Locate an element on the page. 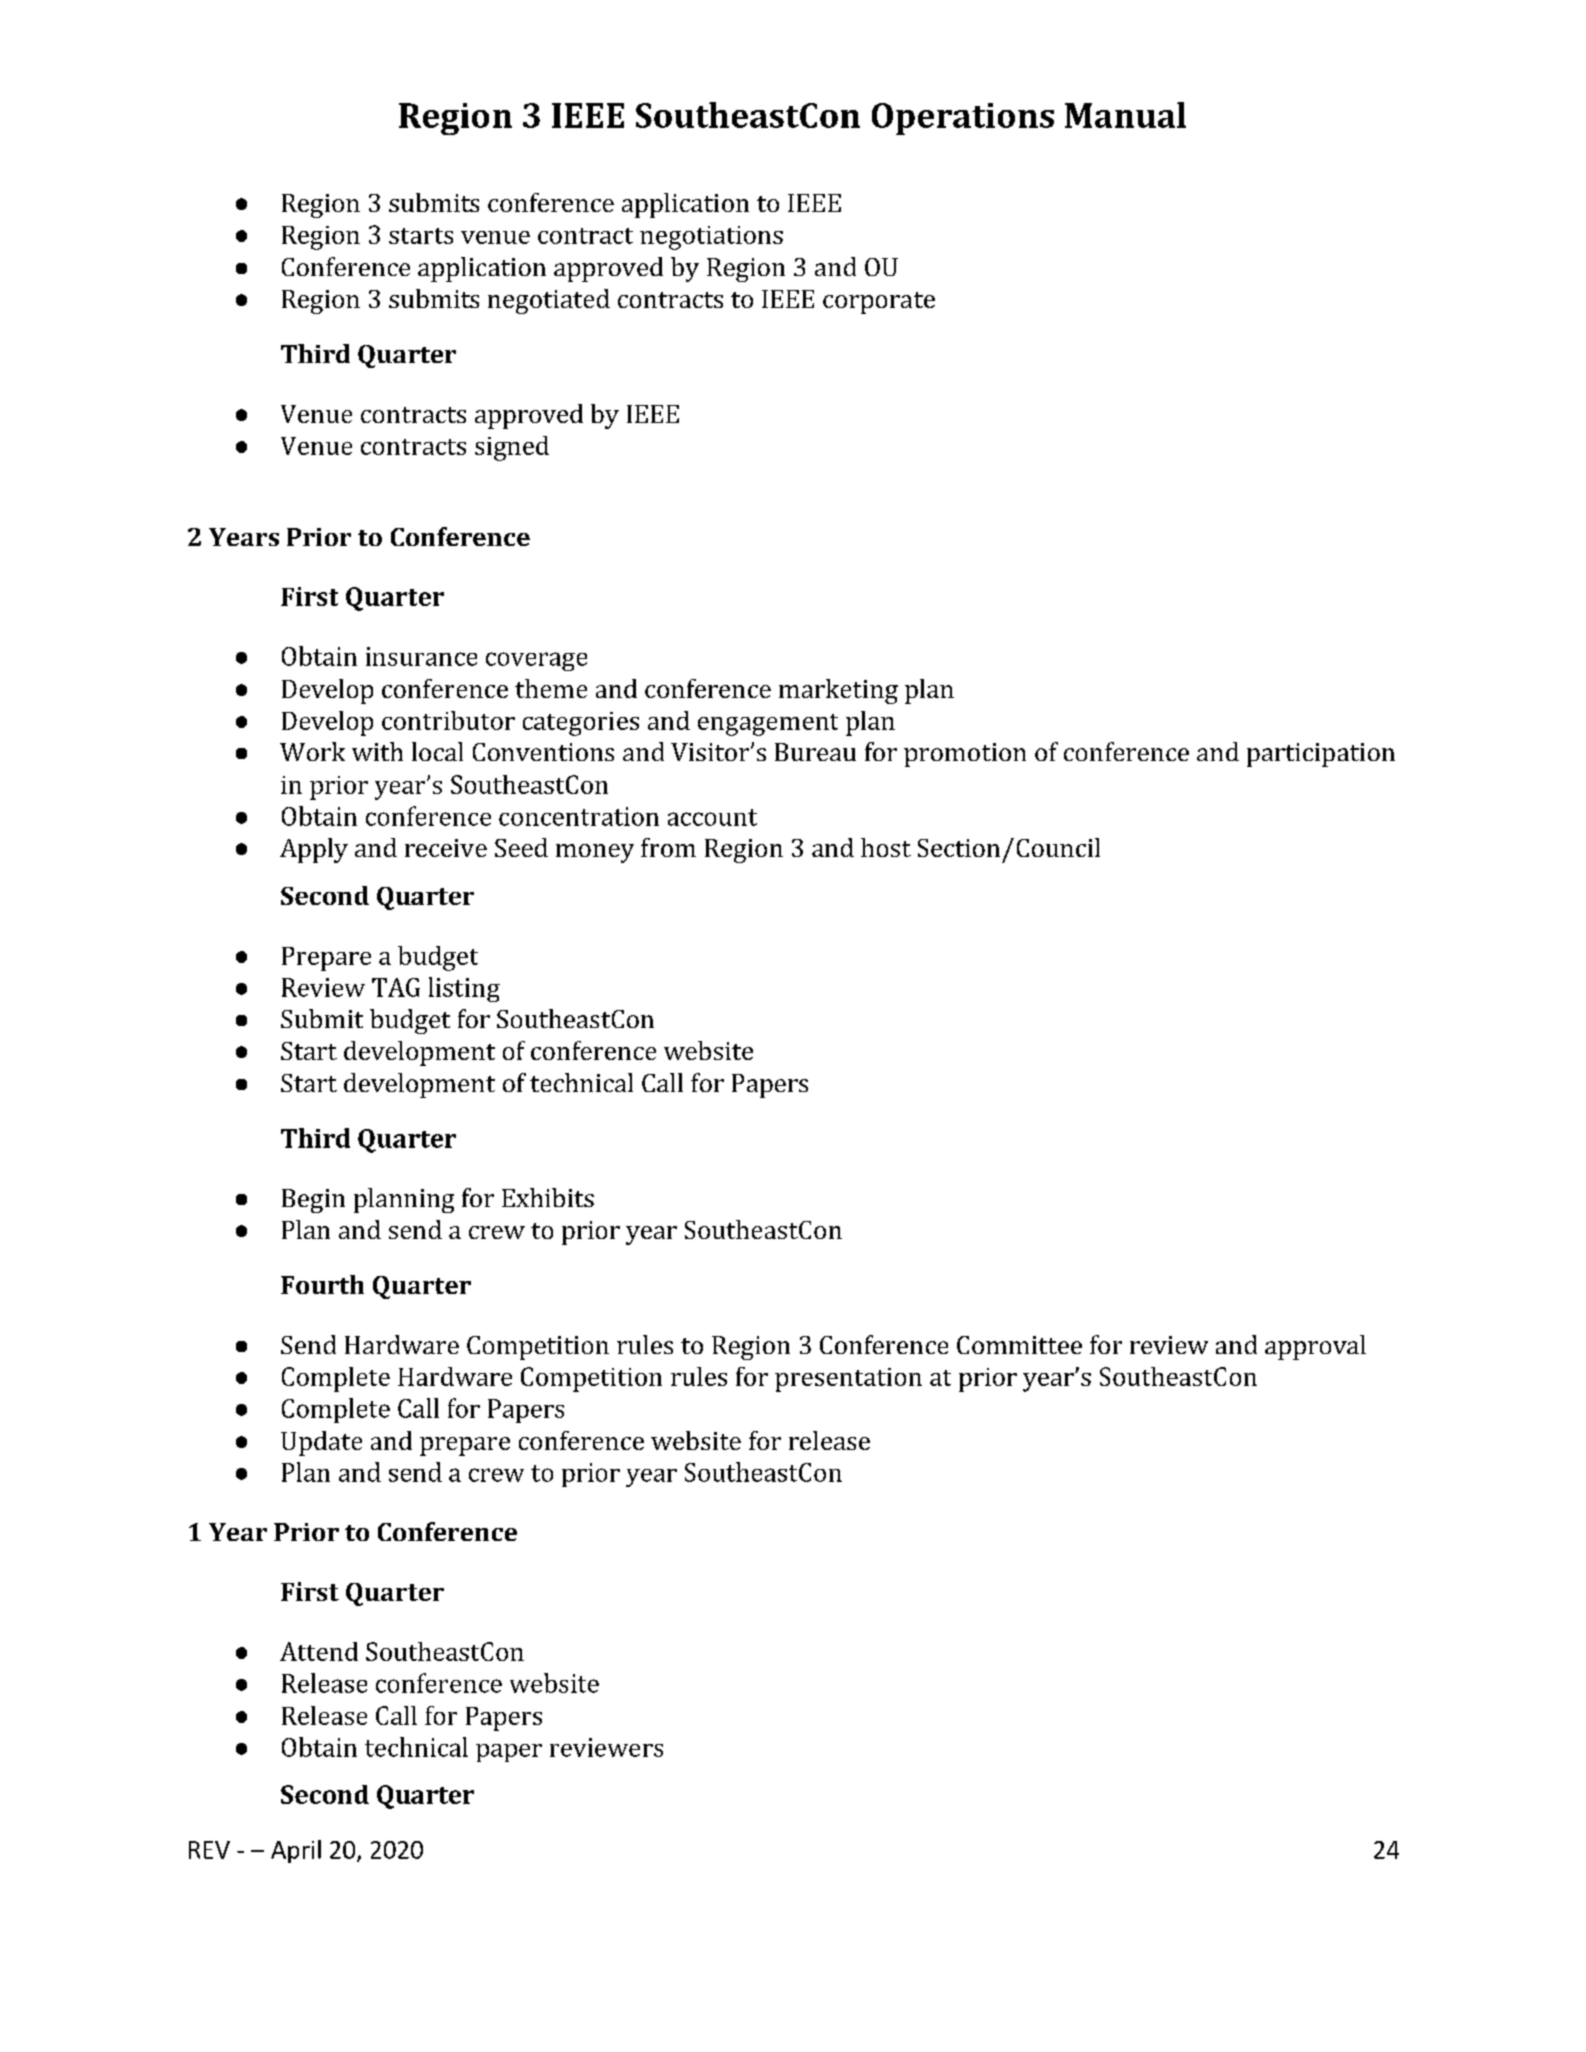  Manual is located at coordinates (1125, 115).
